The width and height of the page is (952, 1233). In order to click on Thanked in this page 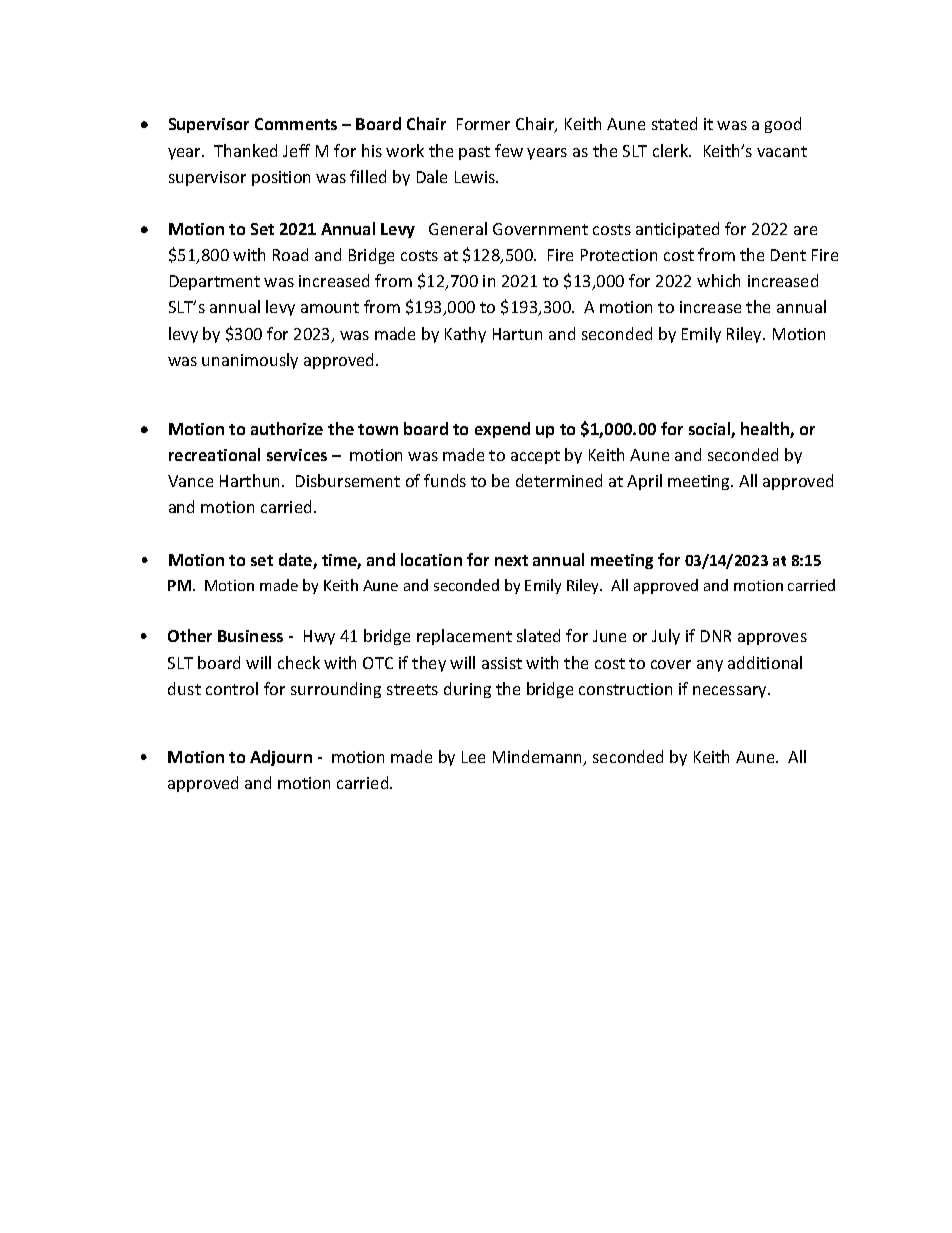, I will do `click(245, 150)`.
